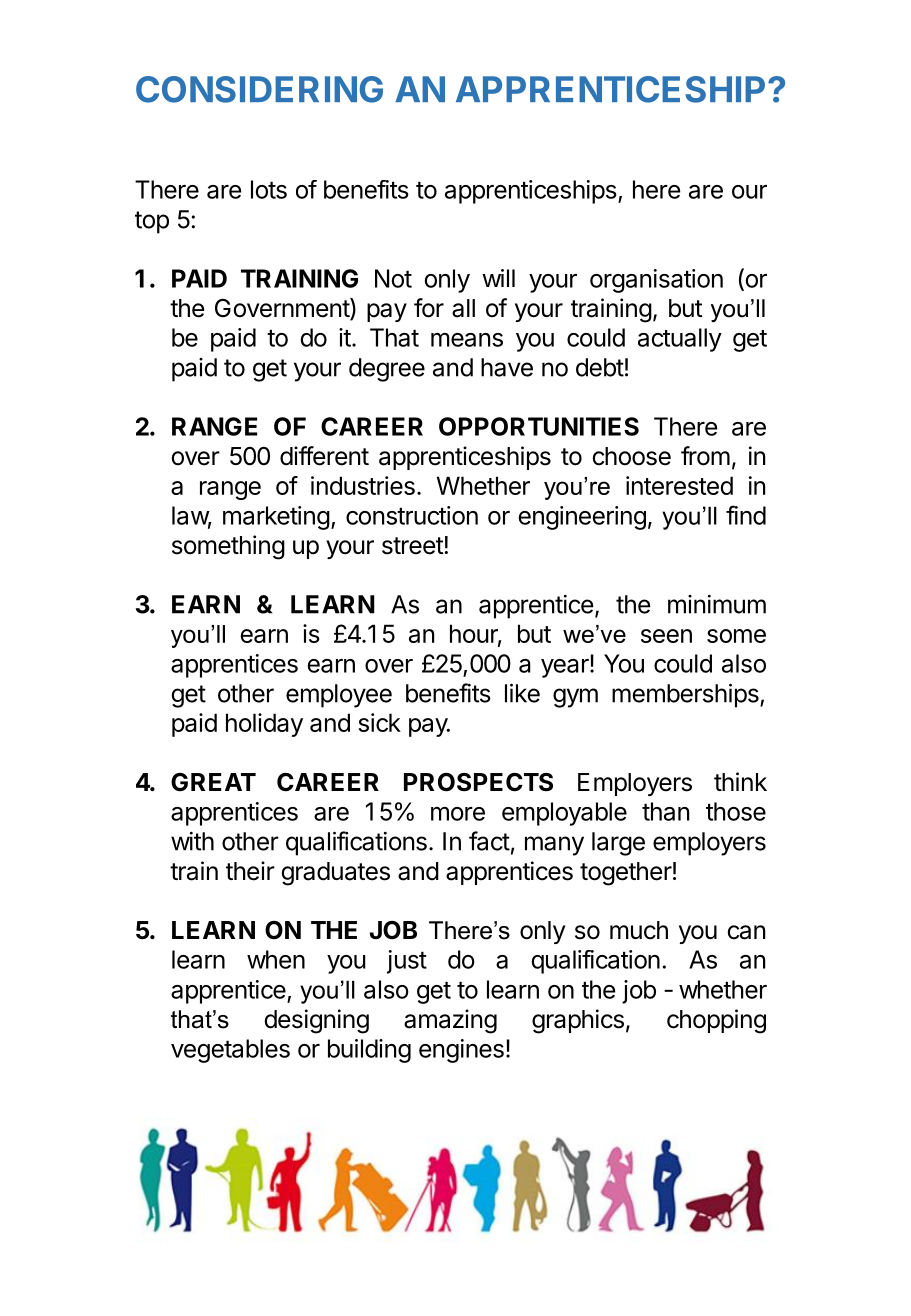  Describe the element at coordinates (716, 1021) in the screenshot. I see `chopping` at that location.
